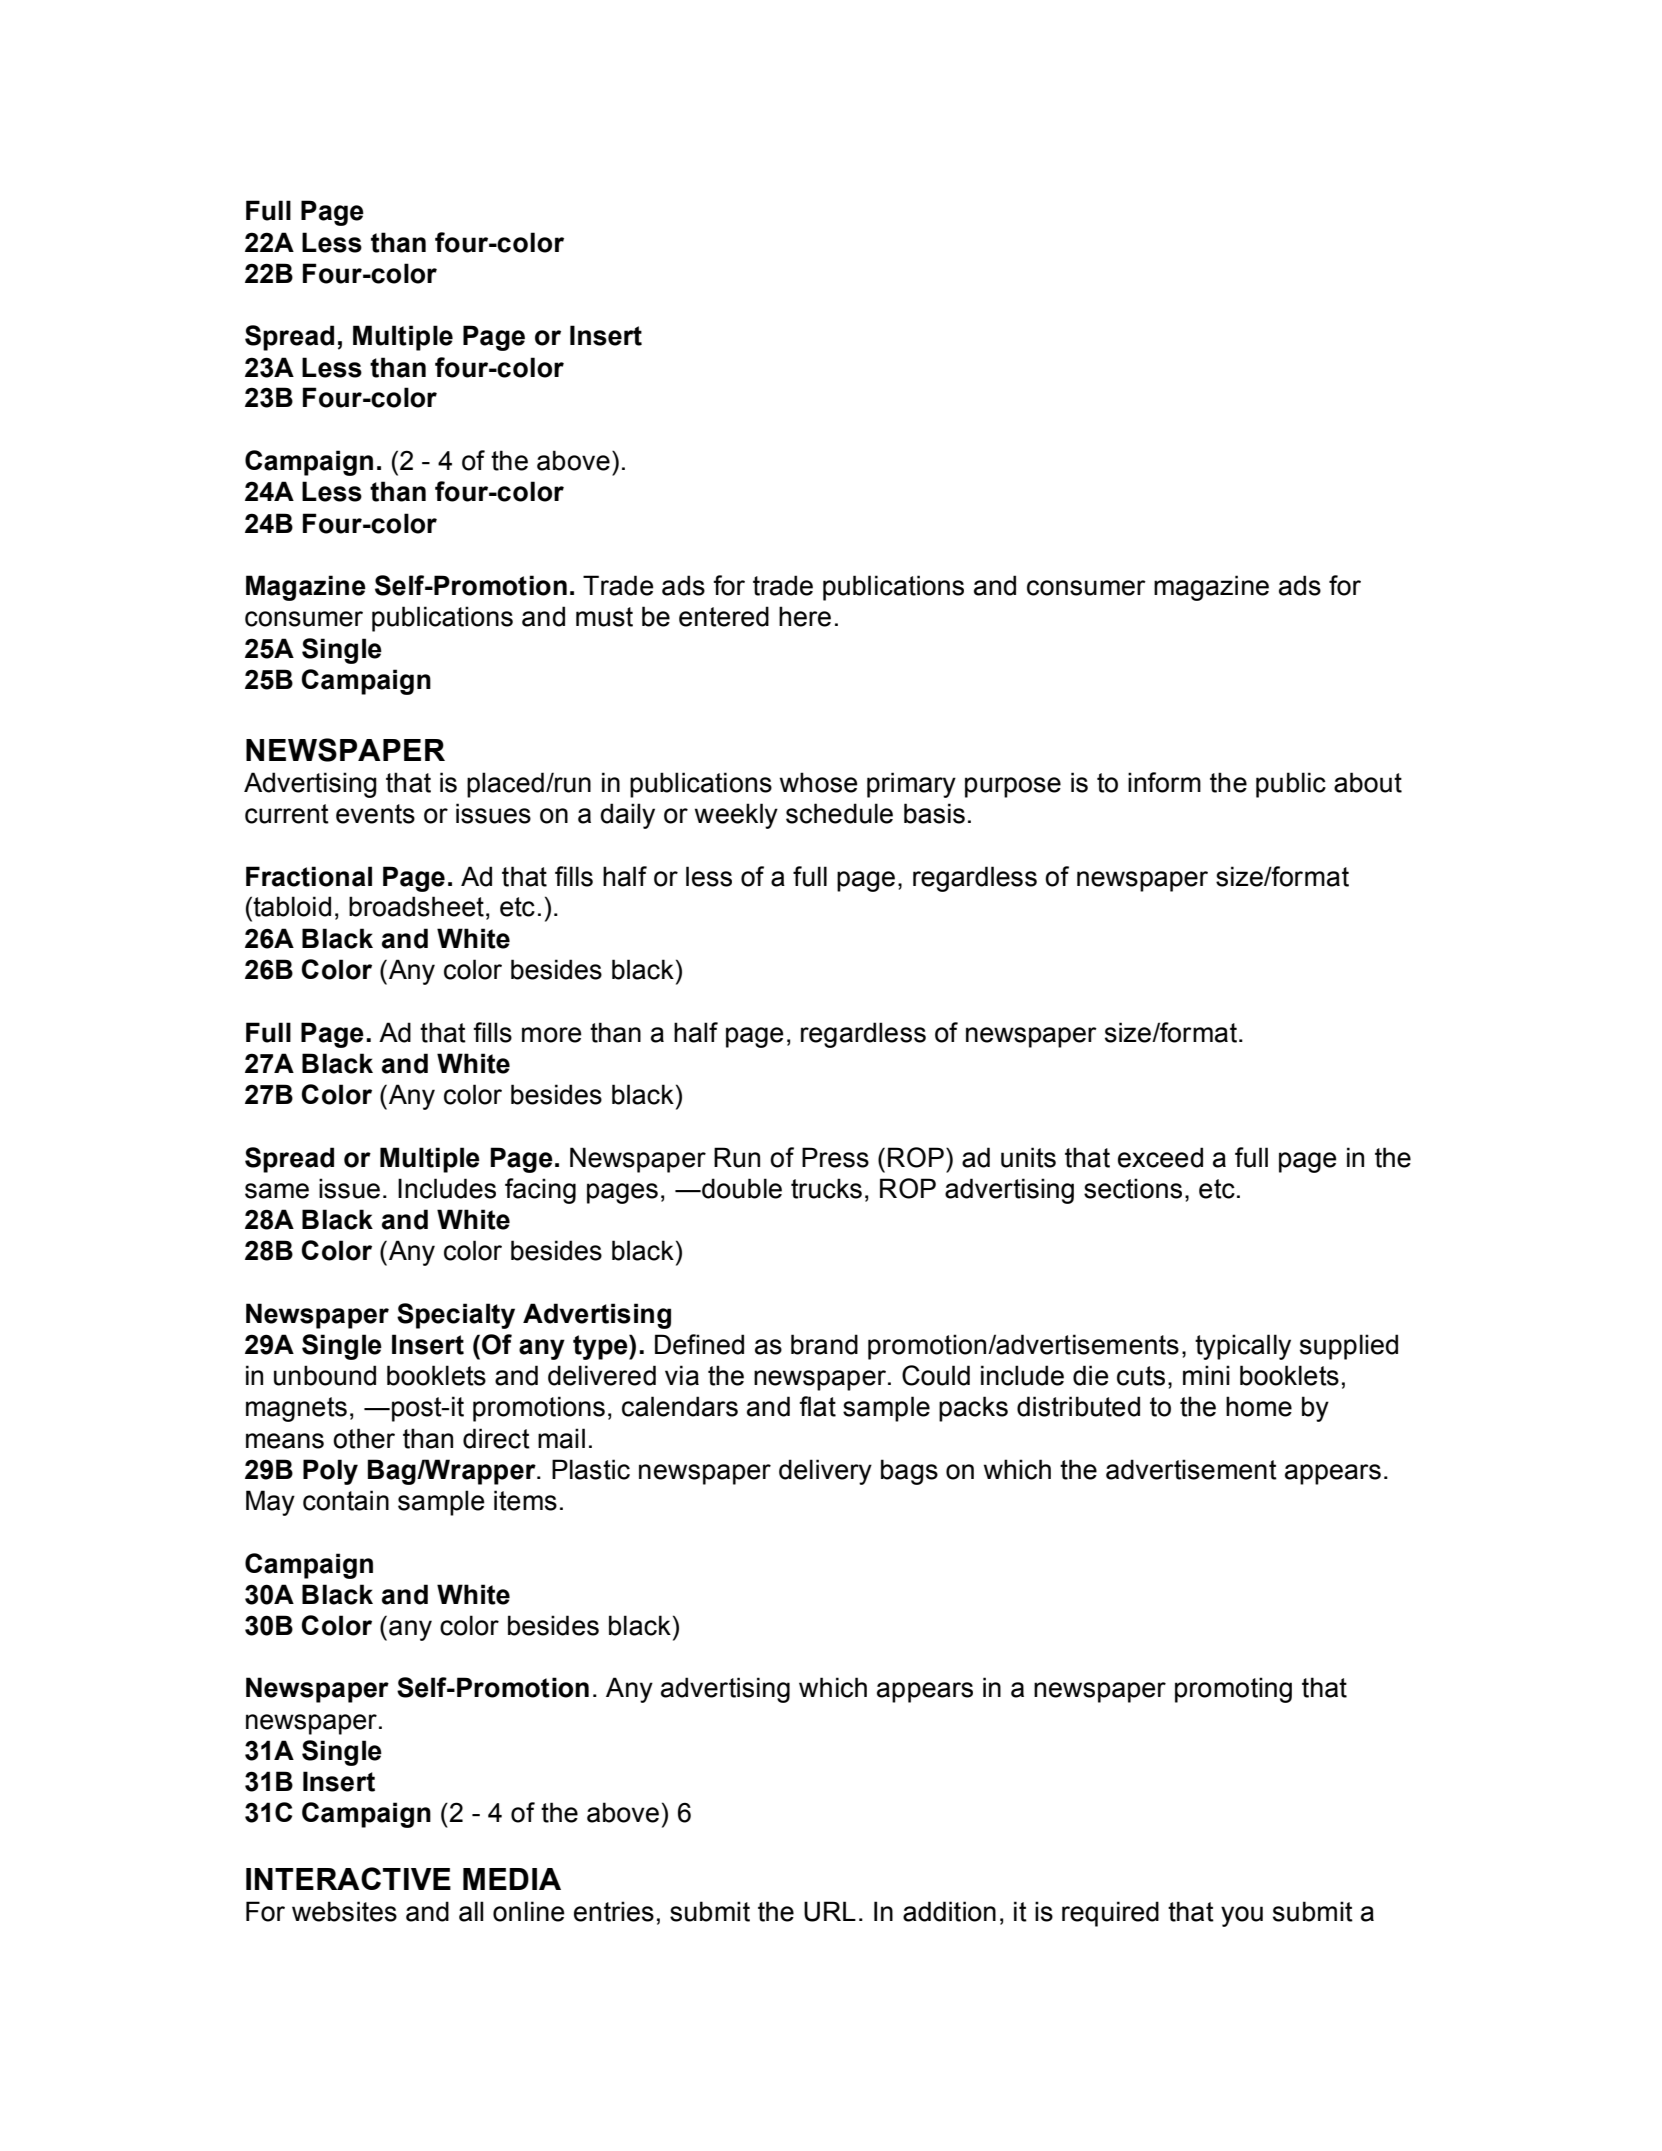 The height and width of the screenshot is (2151, 1662). I want to click on brand, so click(824, 1344).
